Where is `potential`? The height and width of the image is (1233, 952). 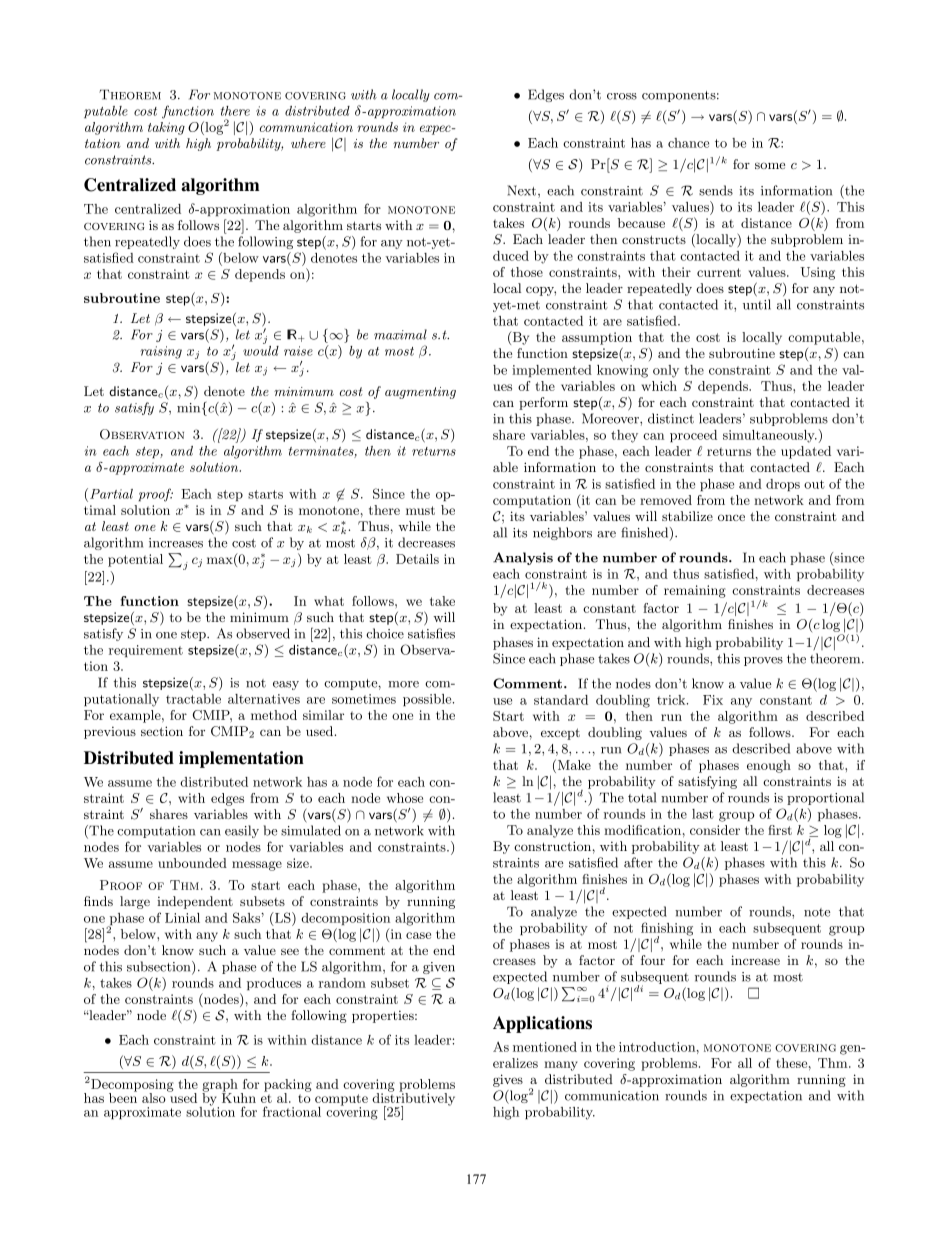
potential is located at coordinates (135, 560).
